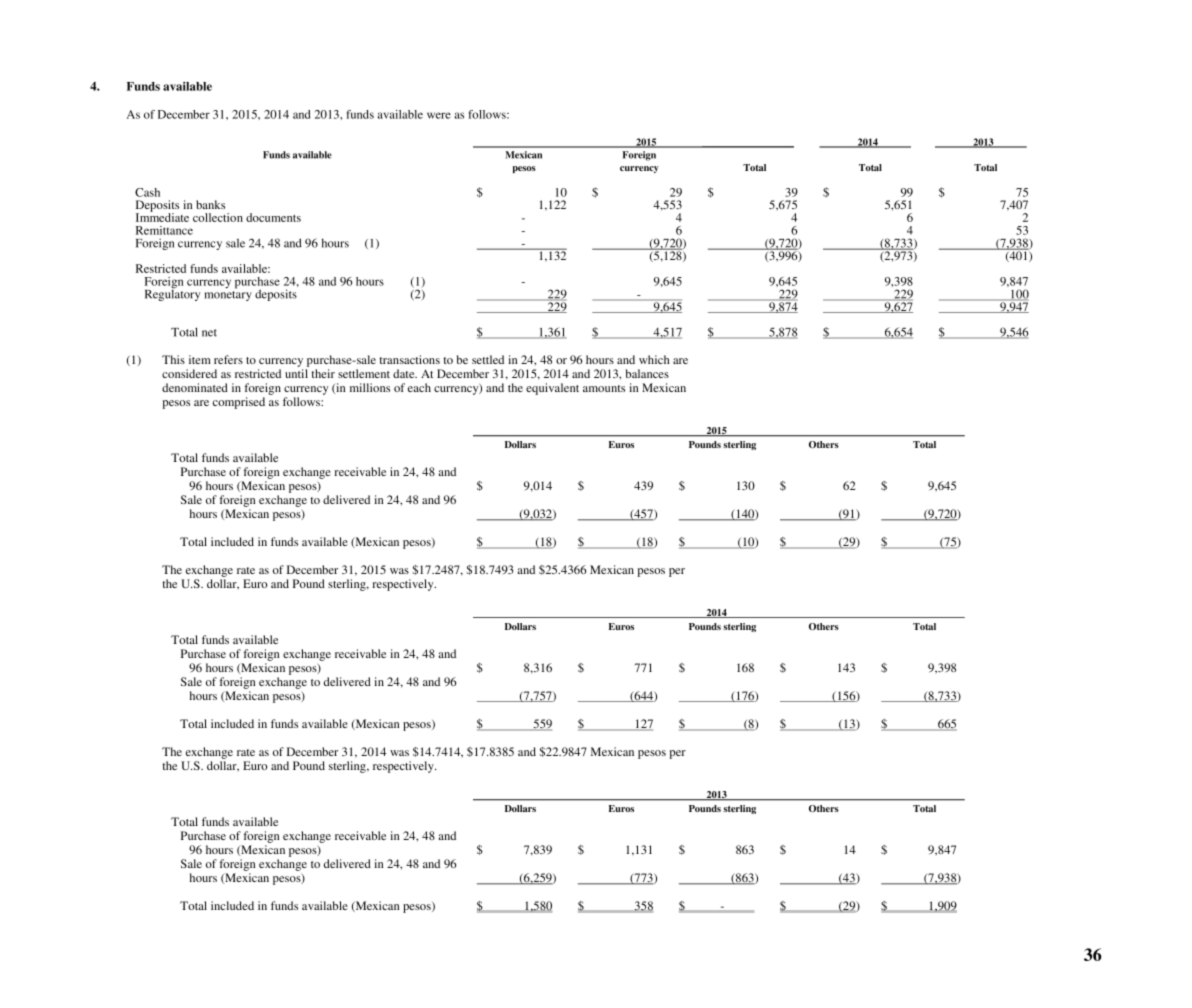  What do you see at coordinates (419, 387) in the screenshot?
I see `each` at bounding box center [419, 387].
